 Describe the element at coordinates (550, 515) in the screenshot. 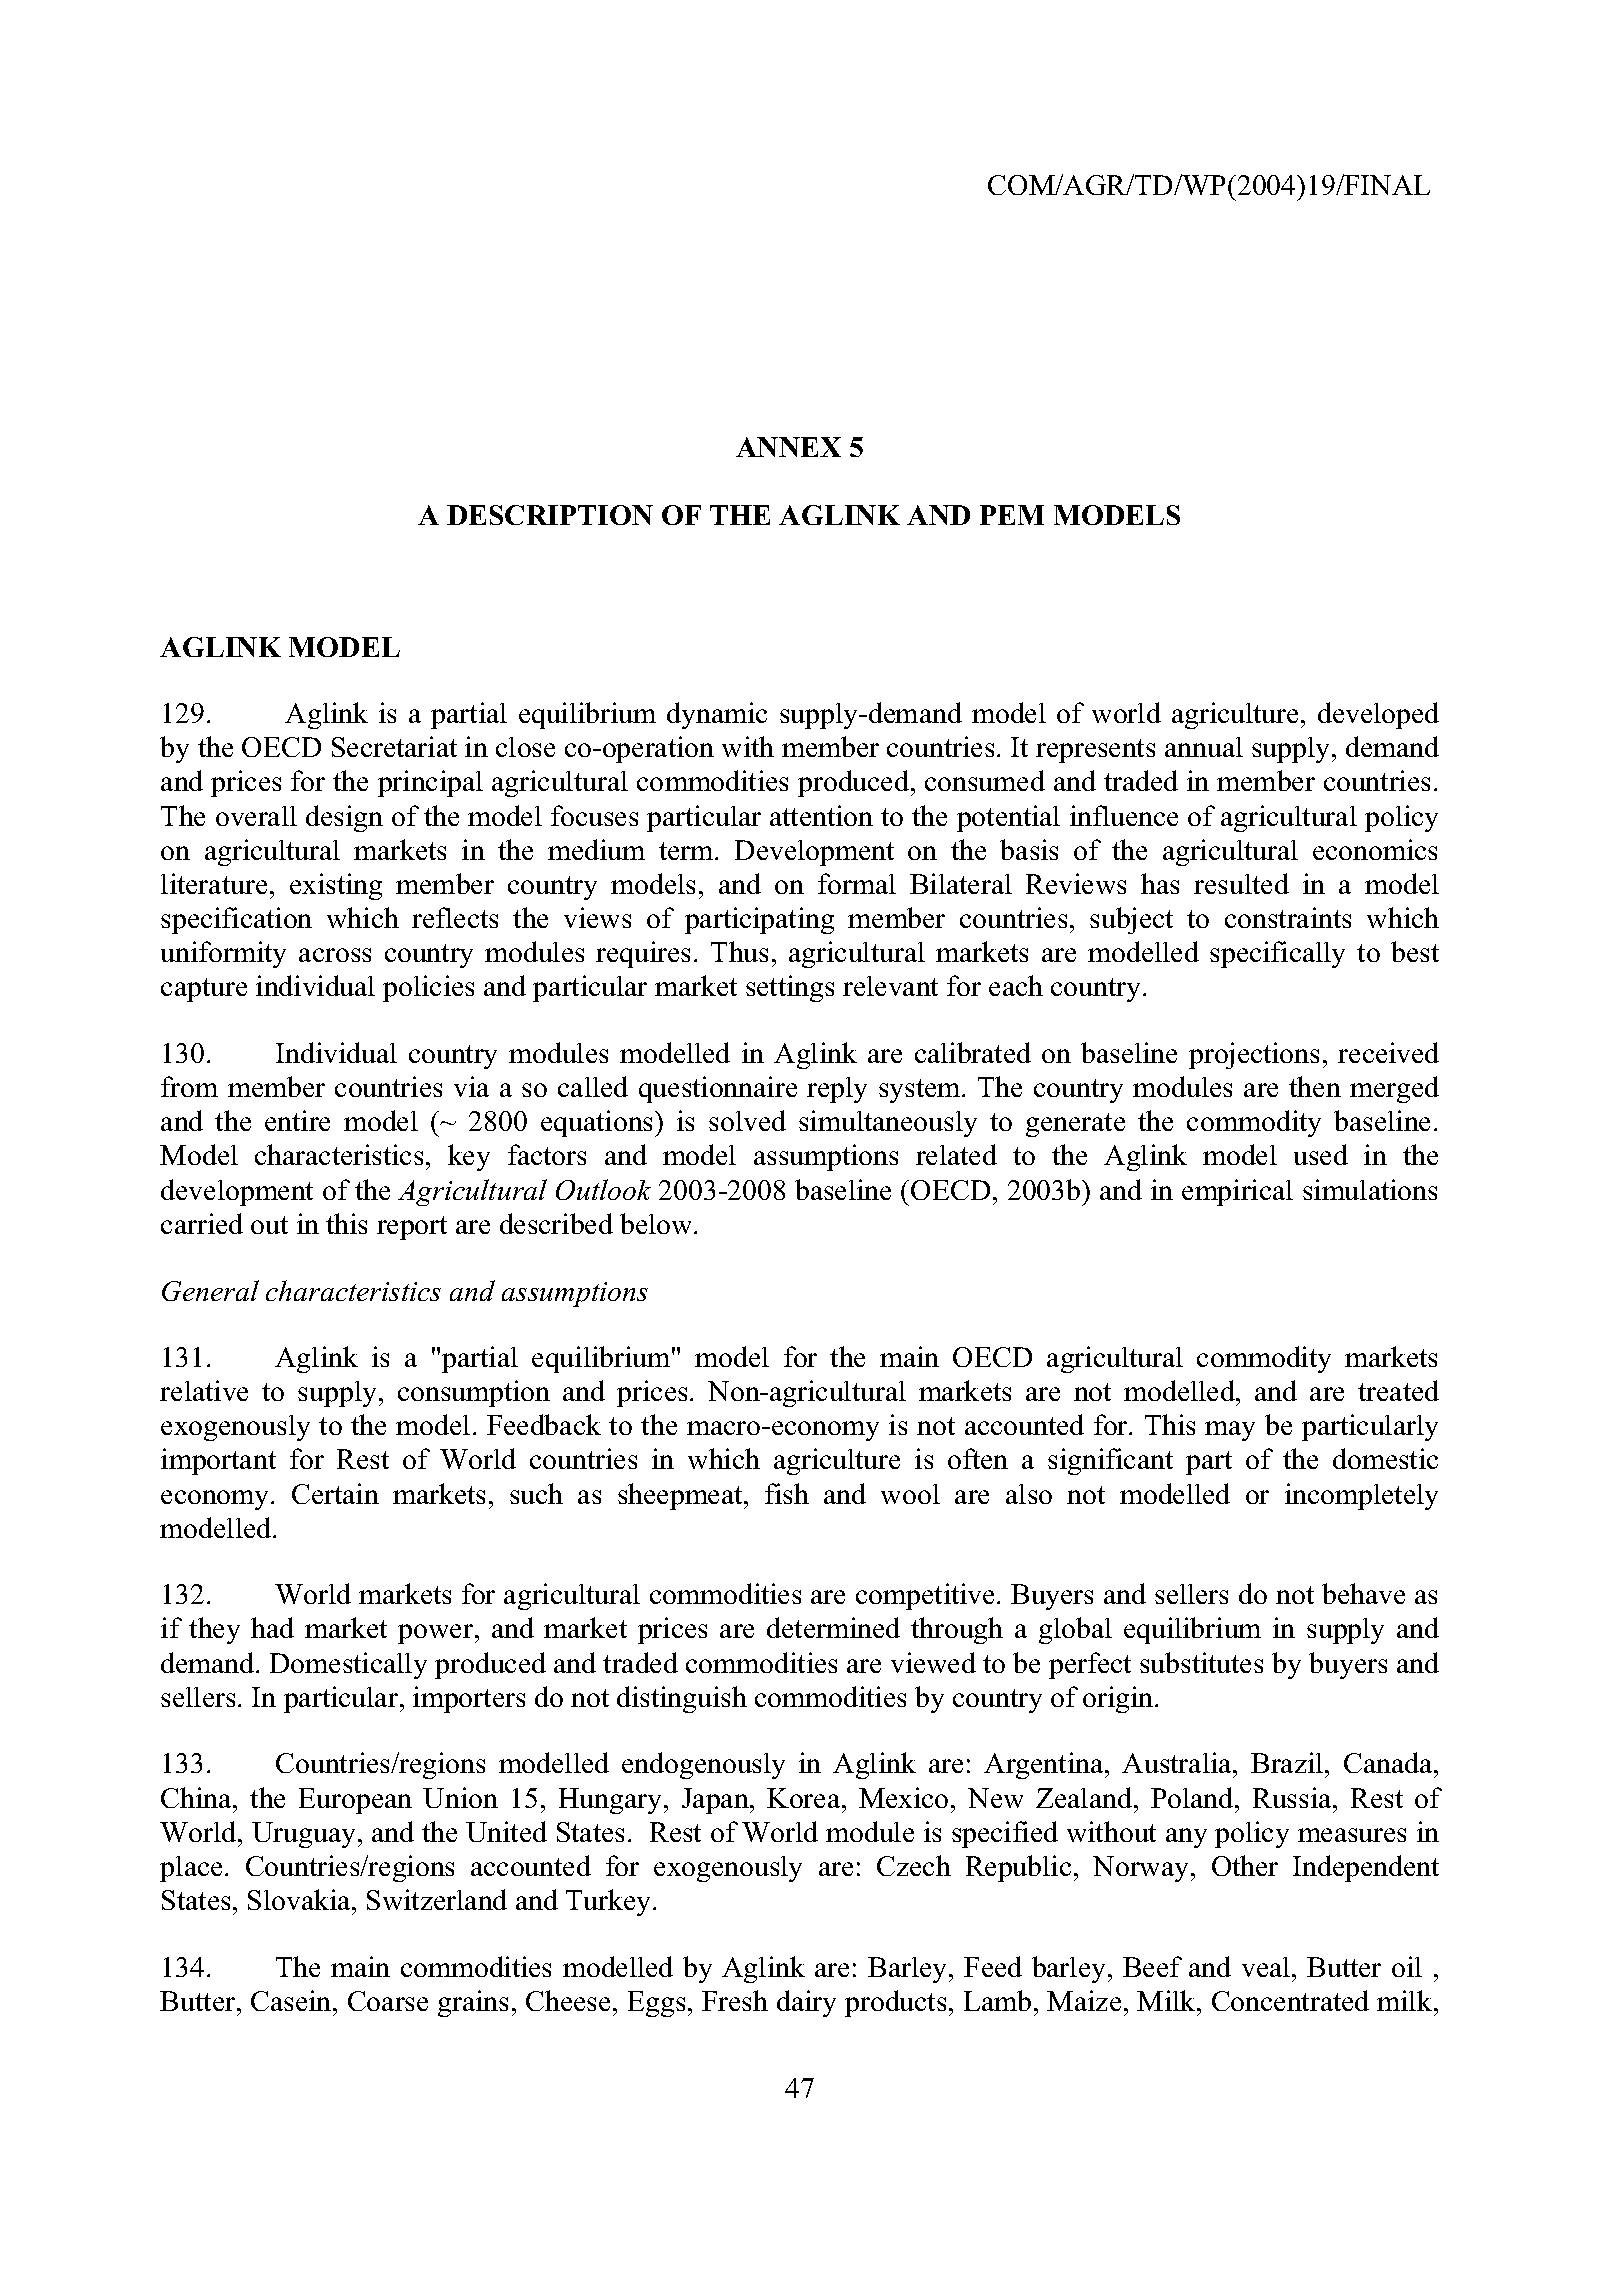

I see `DESCRIPTION` at that location.
